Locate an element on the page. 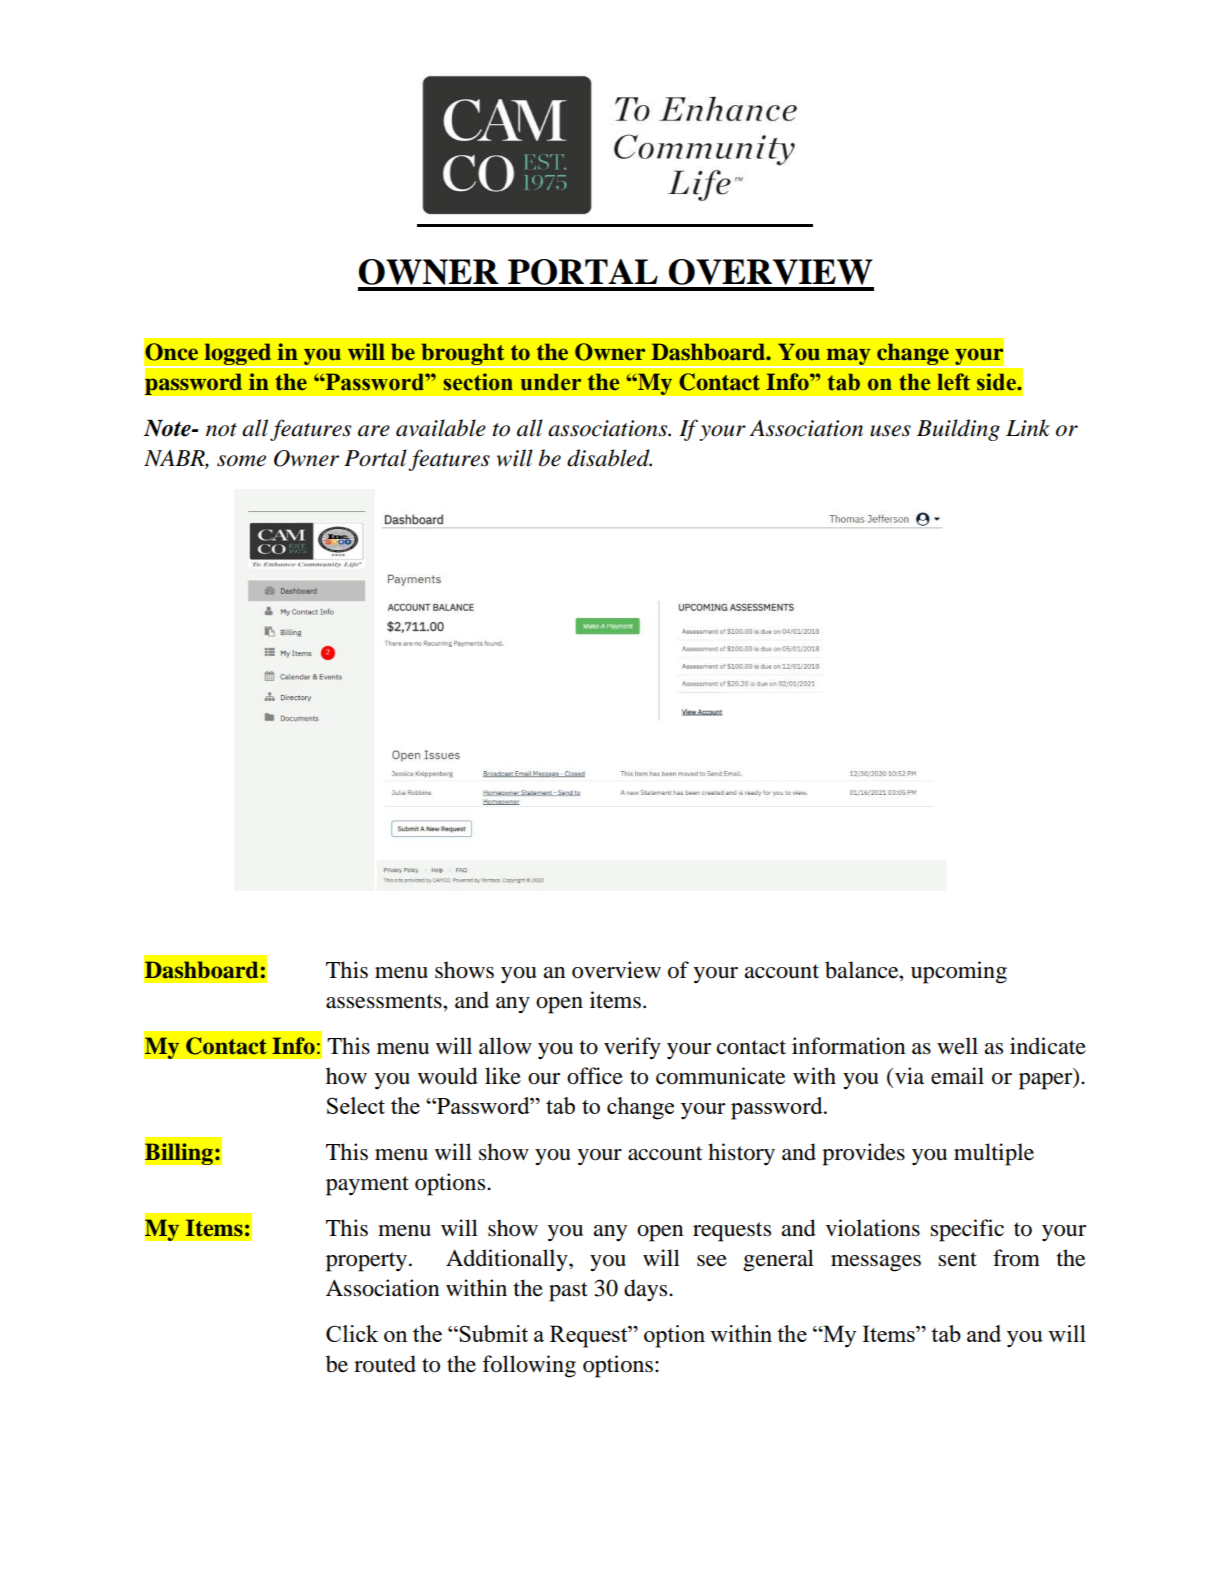 The height and width of the image is (1593, 1231). under is located at coordinates (551, 382).
